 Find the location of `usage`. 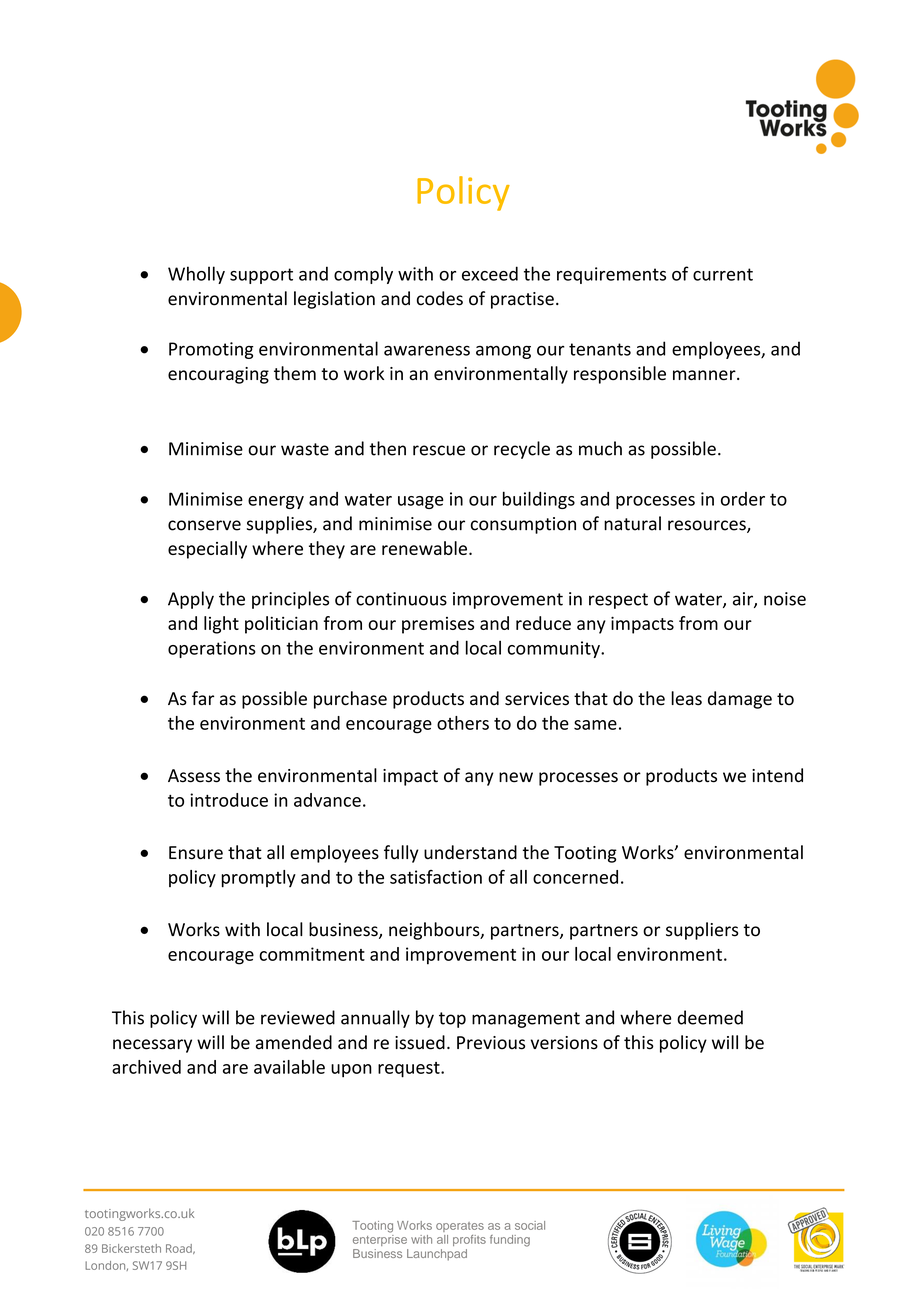

usage is located at coordinates (421, 502).
